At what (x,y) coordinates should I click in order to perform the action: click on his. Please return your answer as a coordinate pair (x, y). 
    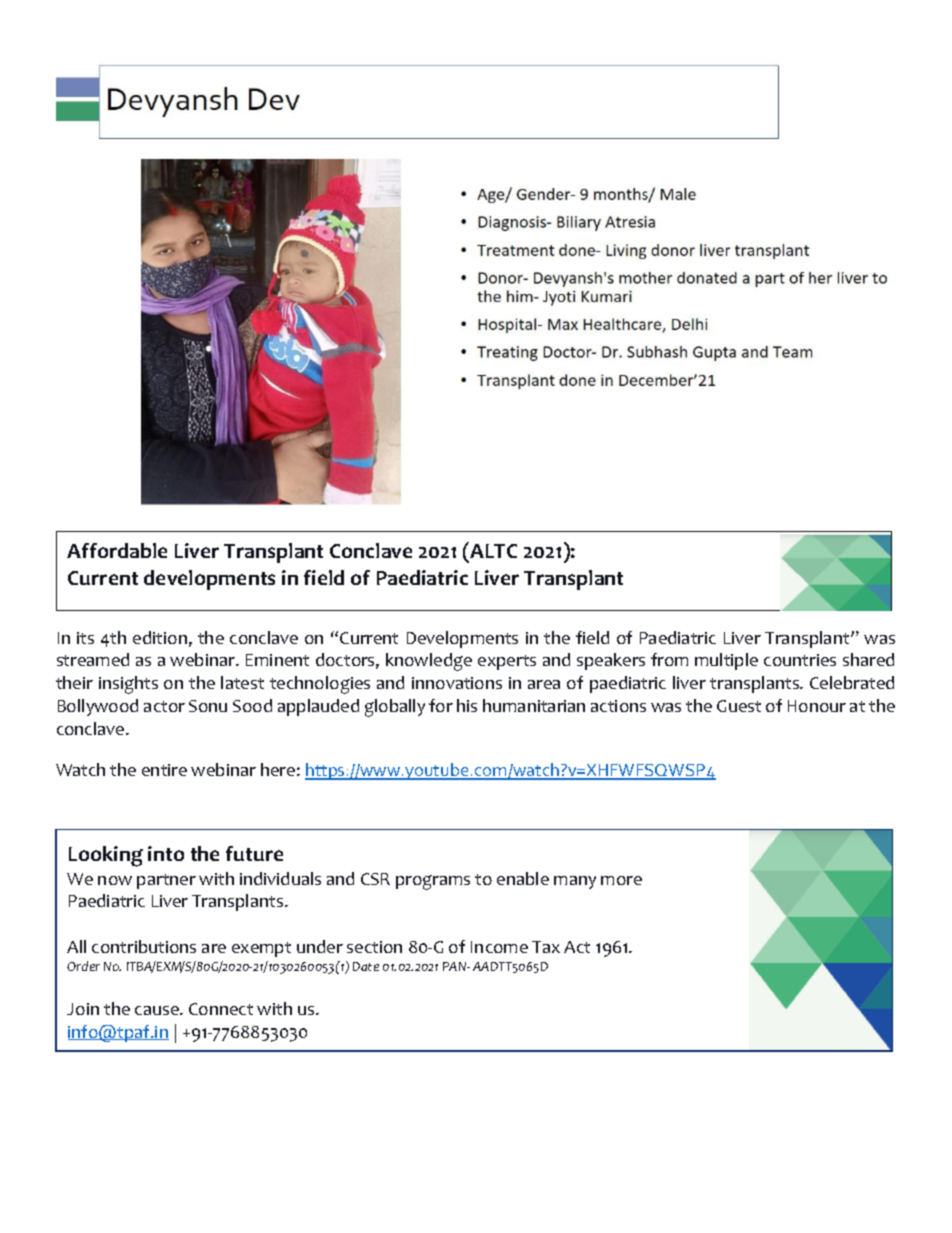
    Looking at the image, I should click on (467, 705).
